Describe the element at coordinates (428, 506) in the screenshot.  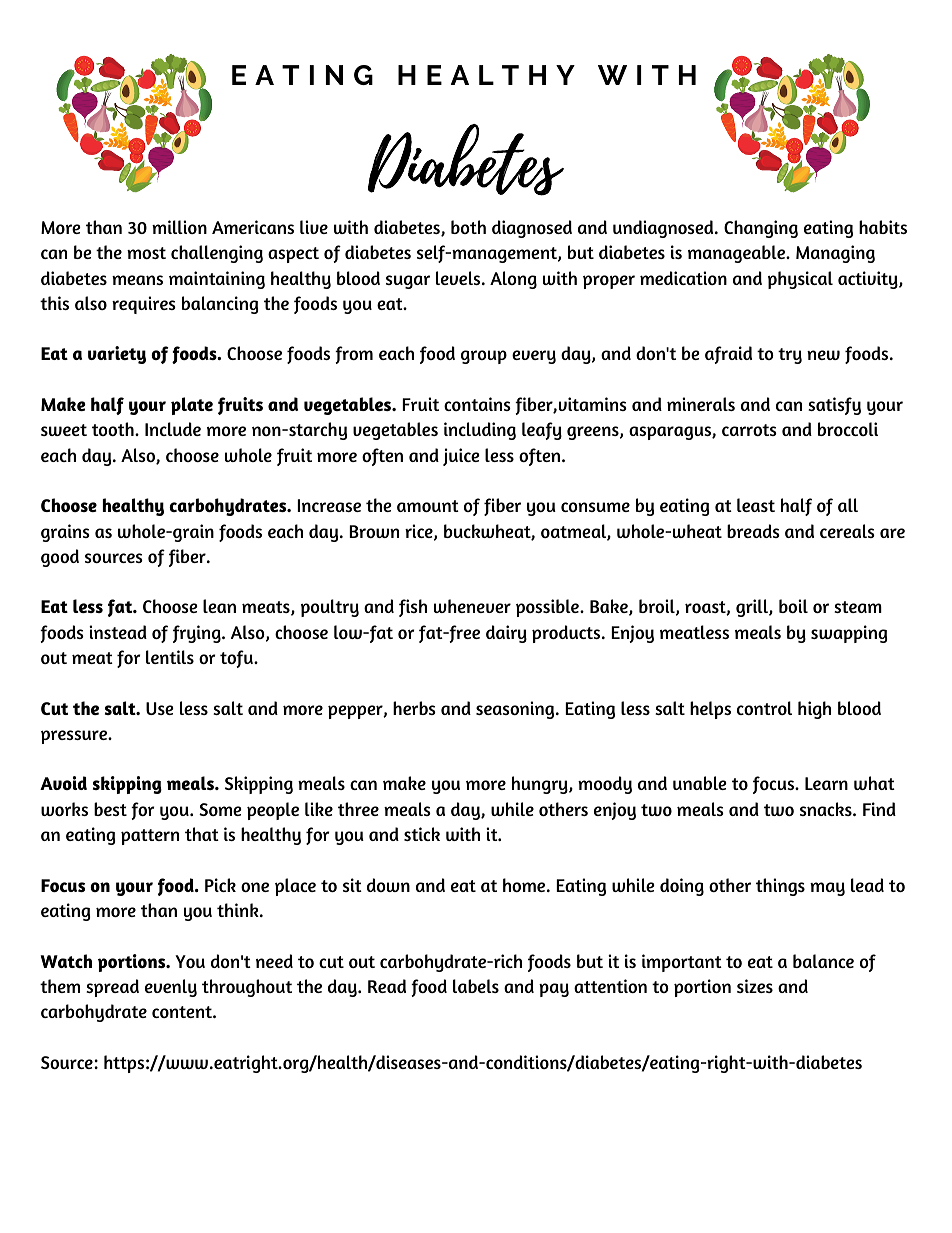
I see `amount` at that location.
